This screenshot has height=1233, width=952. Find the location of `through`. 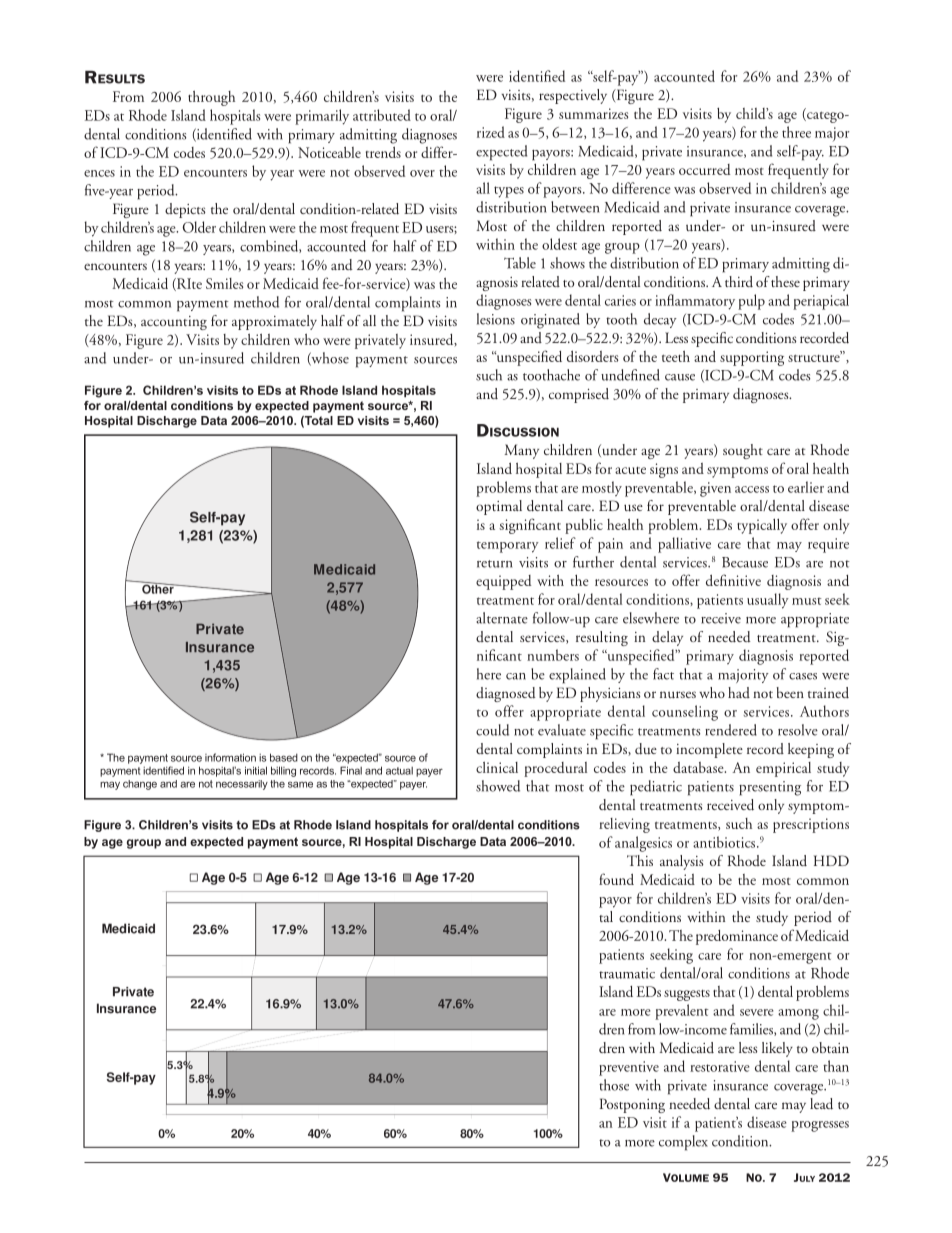

through is located at coordinates (211, 98).
